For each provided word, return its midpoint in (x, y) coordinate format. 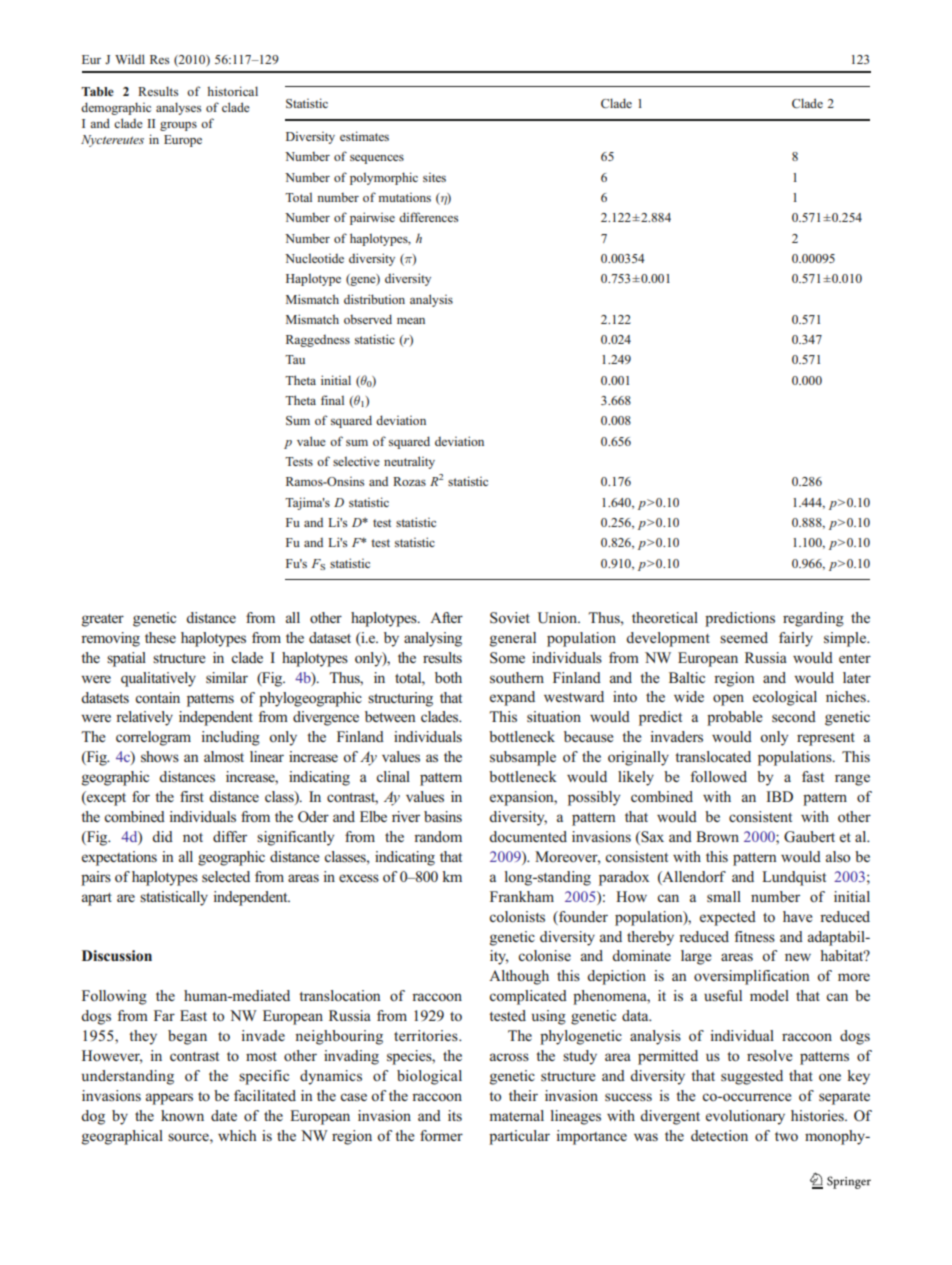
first (192, 796)
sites (434, 177)
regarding (813, 619)
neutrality (409, 462)
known (182, 1115)
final (332, 400)
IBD (779, 796)
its (455, 1115)
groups (178, 126)
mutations (404, 197)
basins (443, 816)
